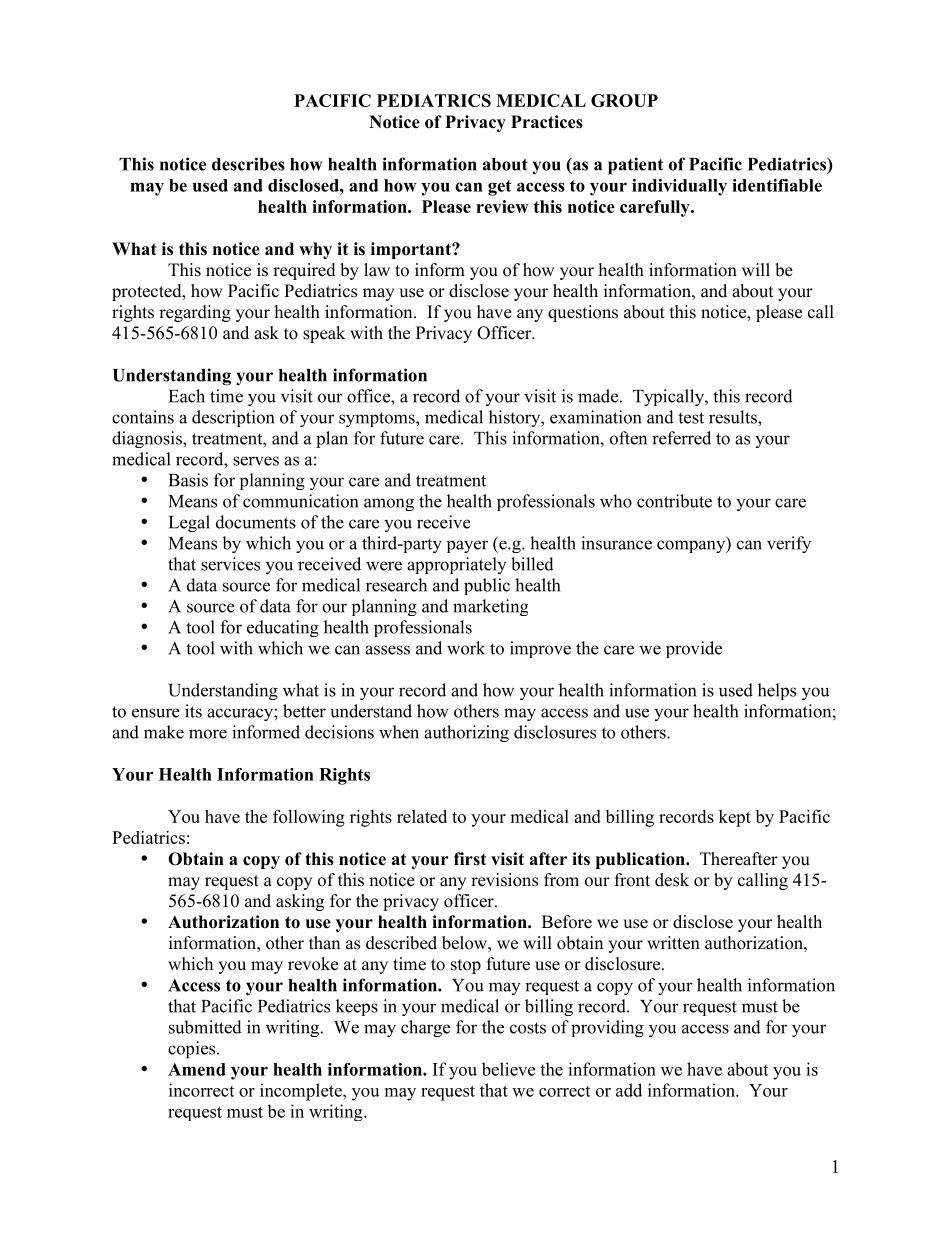 This page has height=1233, width=952. What do you see at coordinates (378, 419) in the page?
I see `symptoms` at bounding box center [378, 419].
